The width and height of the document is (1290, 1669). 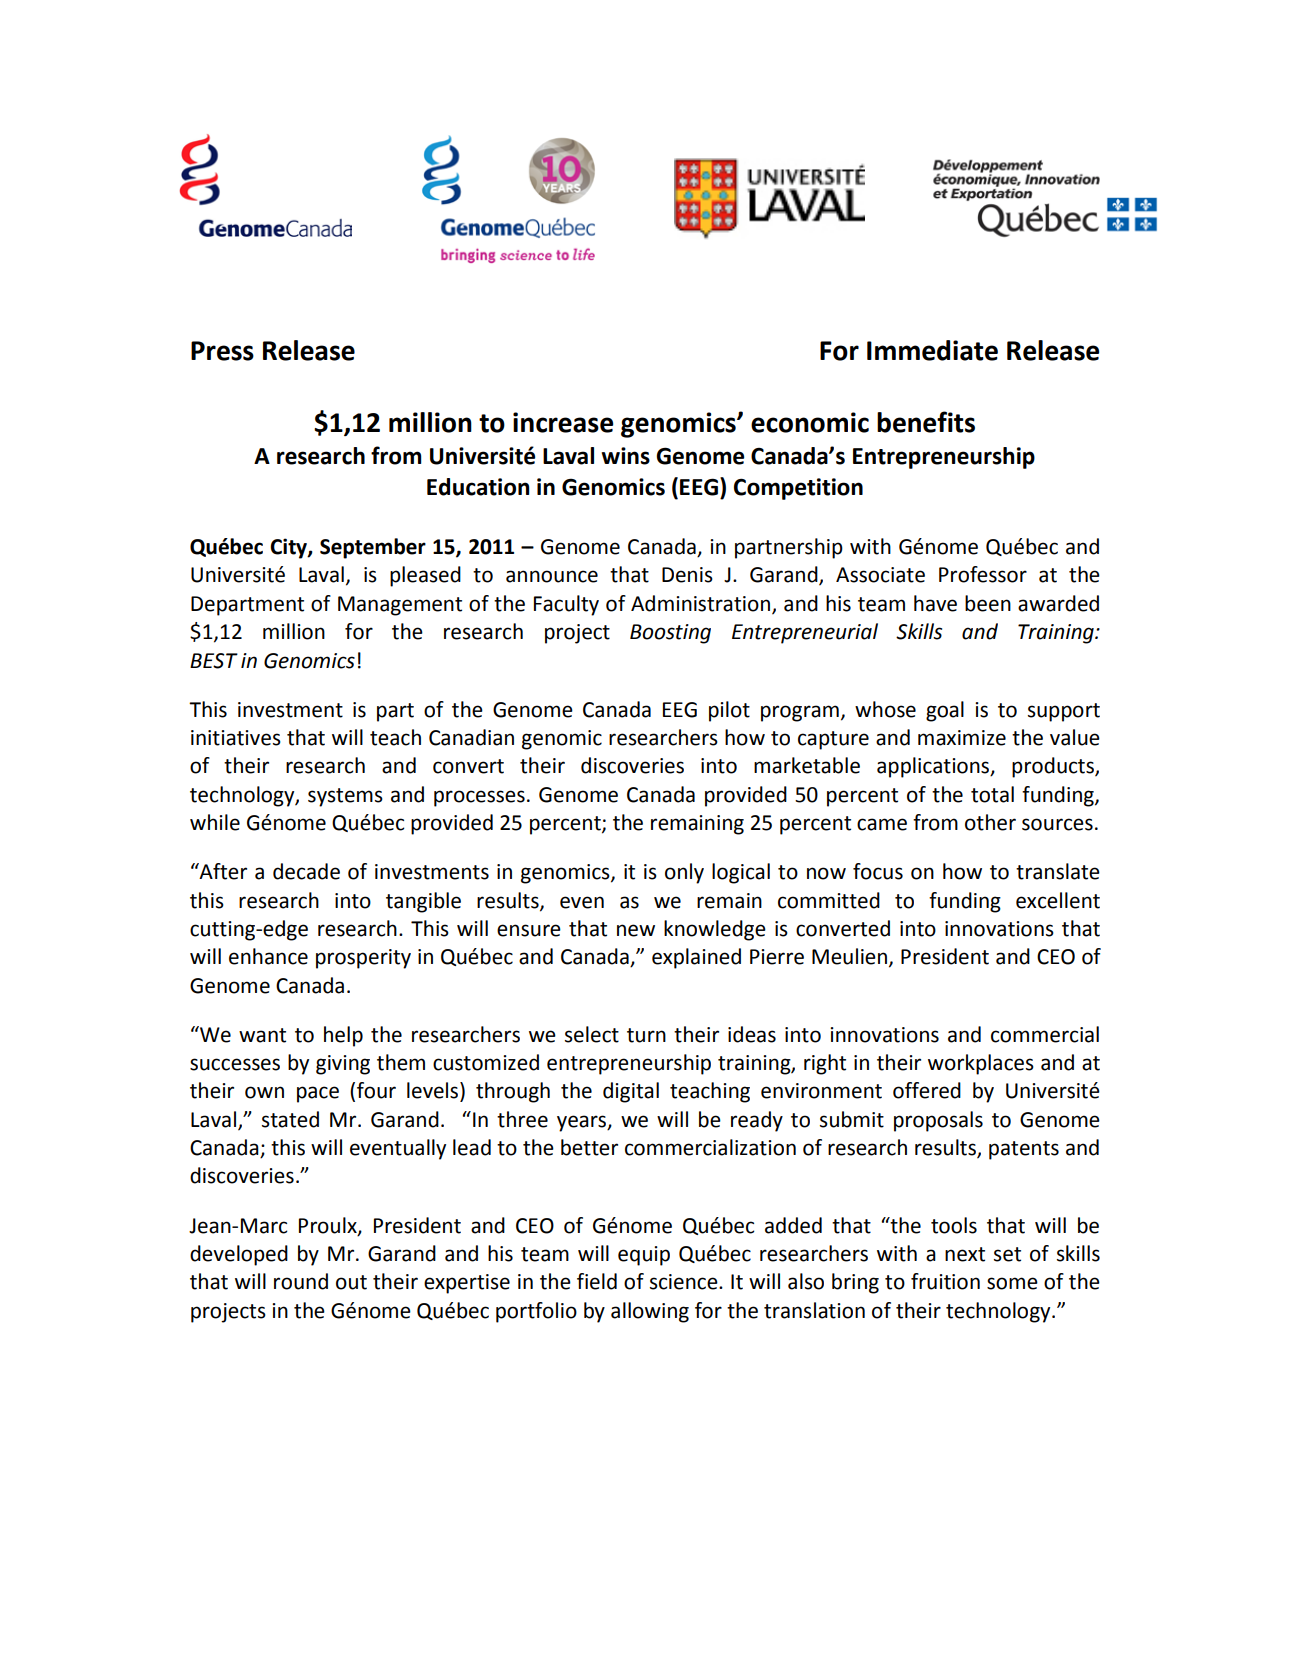 I want to click on round, so click(x=301, y=1281).
